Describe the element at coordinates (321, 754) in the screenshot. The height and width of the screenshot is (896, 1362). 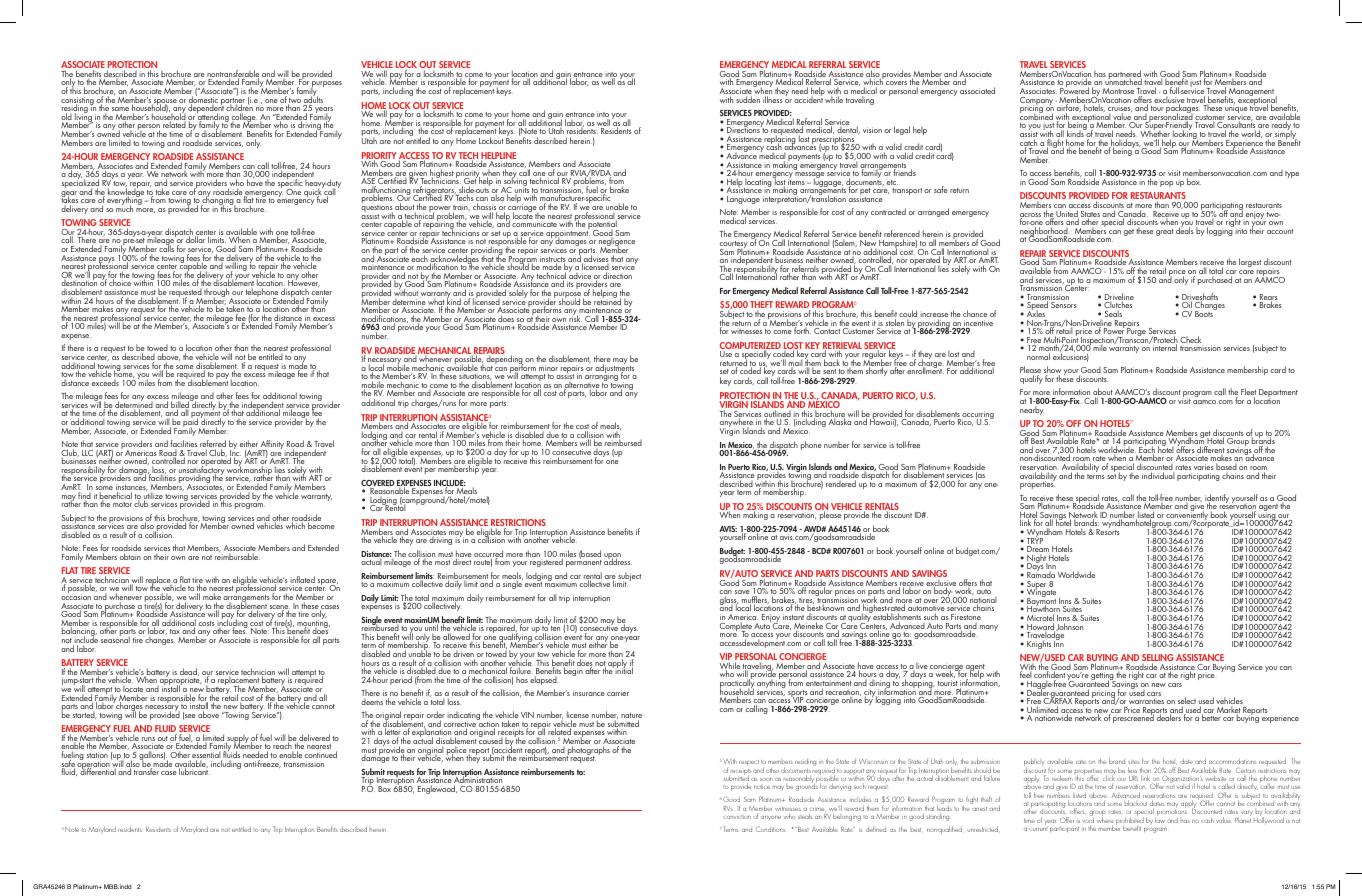
I see `continued` at that location.
